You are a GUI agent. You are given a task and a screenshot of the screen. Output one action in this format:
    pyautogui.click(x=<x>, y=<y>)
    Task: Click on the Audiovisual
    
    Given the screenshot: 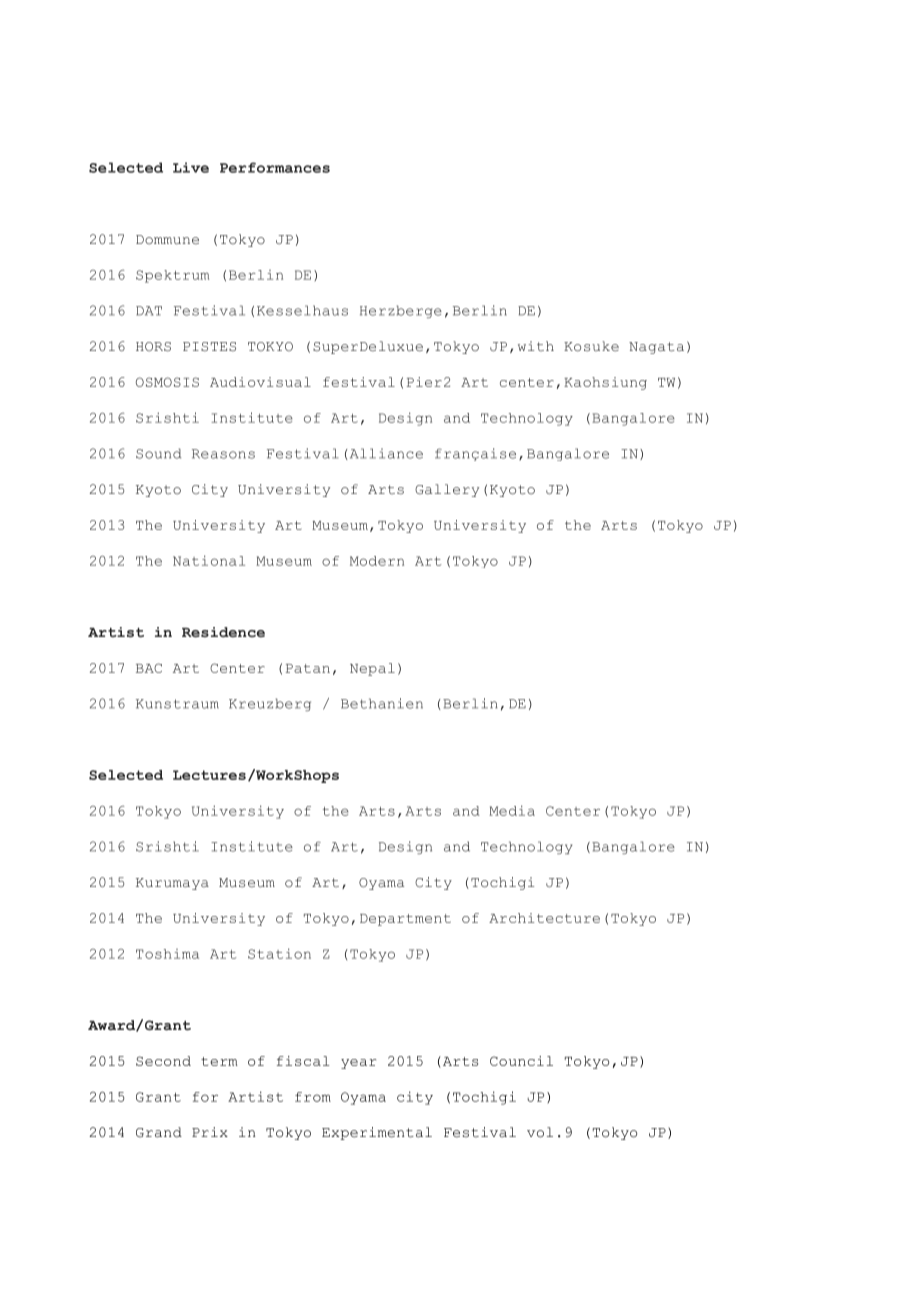 What is the action you would take?
    pyautogui.click(x=260, y=382)
